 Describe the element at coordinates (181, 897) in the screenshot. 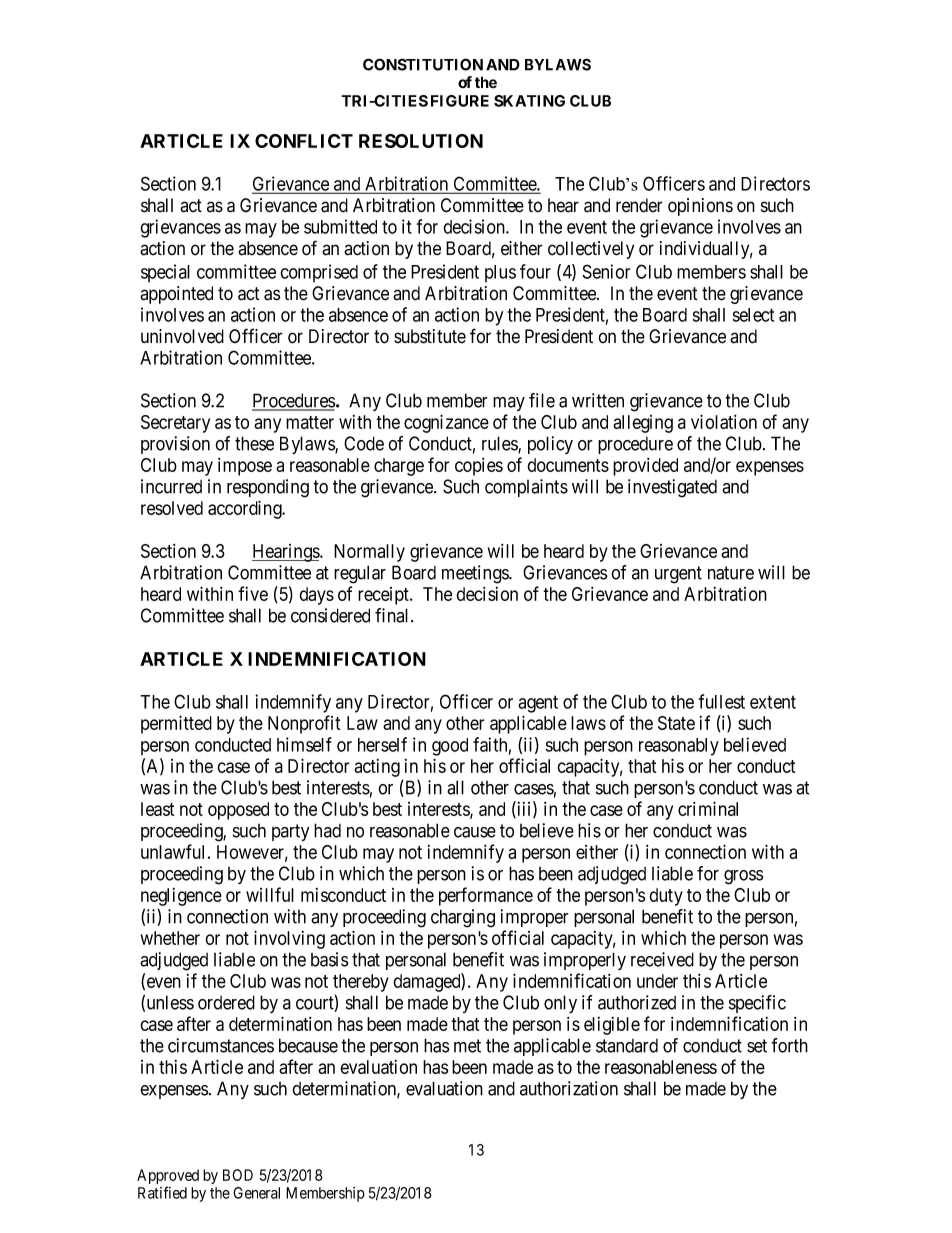

I see `negligence` at that location.
